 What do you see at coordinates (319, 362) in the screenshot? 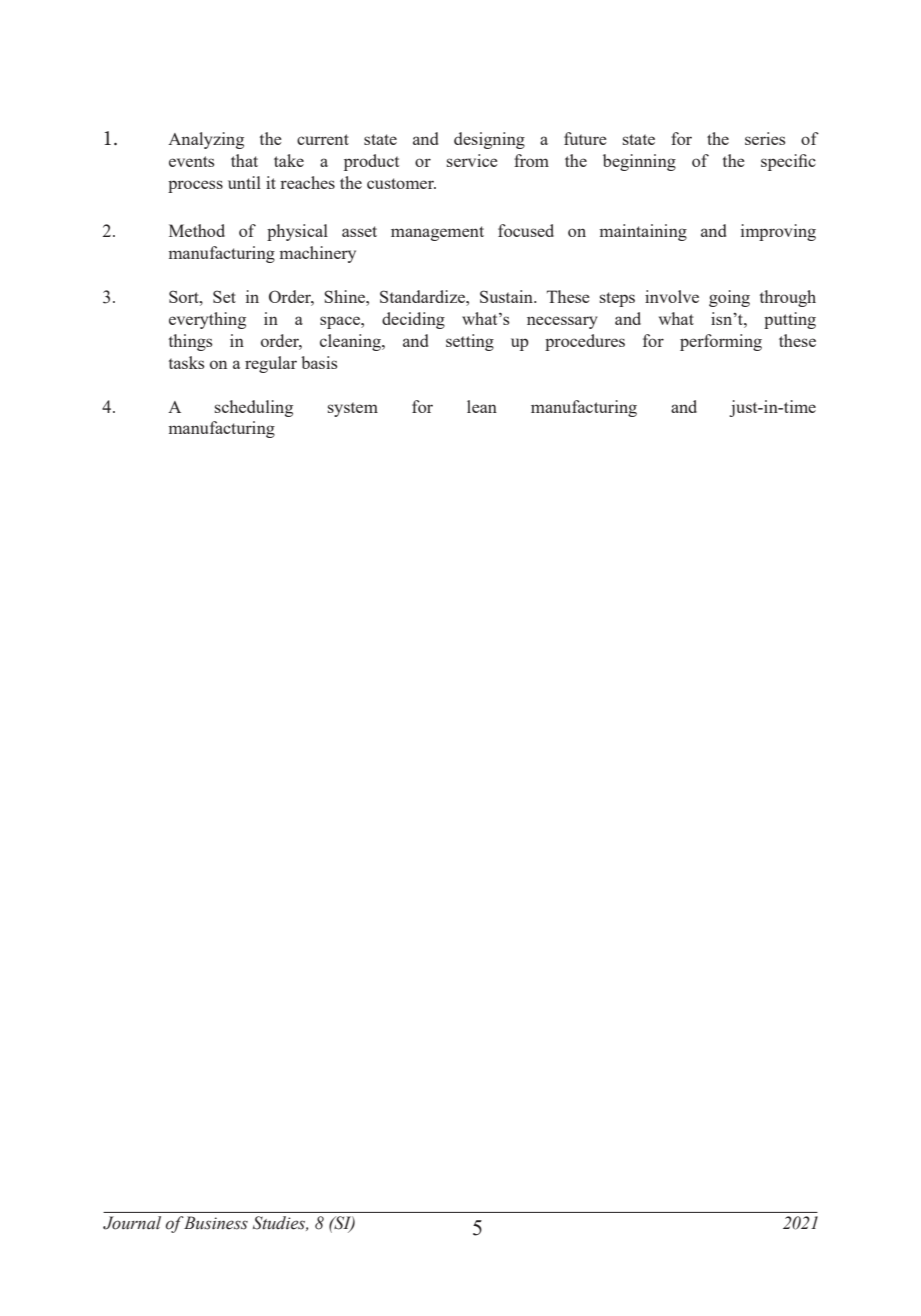
I see `basis` at bounding box center [319, 362].
